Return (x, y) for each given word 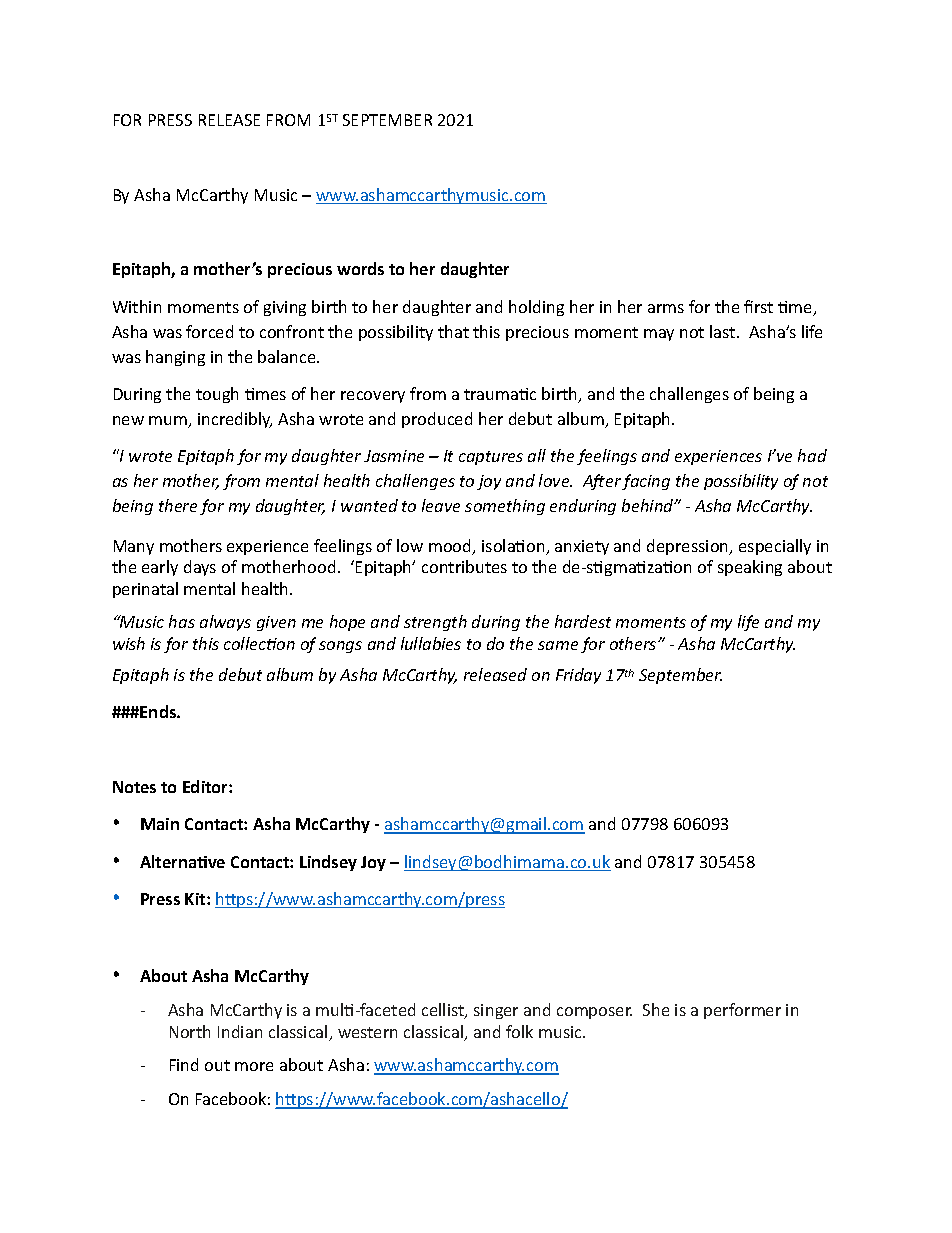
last (724, 331)
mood (451, 547)
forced (209, 331)
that (453, 331)
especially (775, 547)
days (200, 568)
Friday (578, 676)
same (558, 645)
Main (160, 824)
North (190, 1031)
